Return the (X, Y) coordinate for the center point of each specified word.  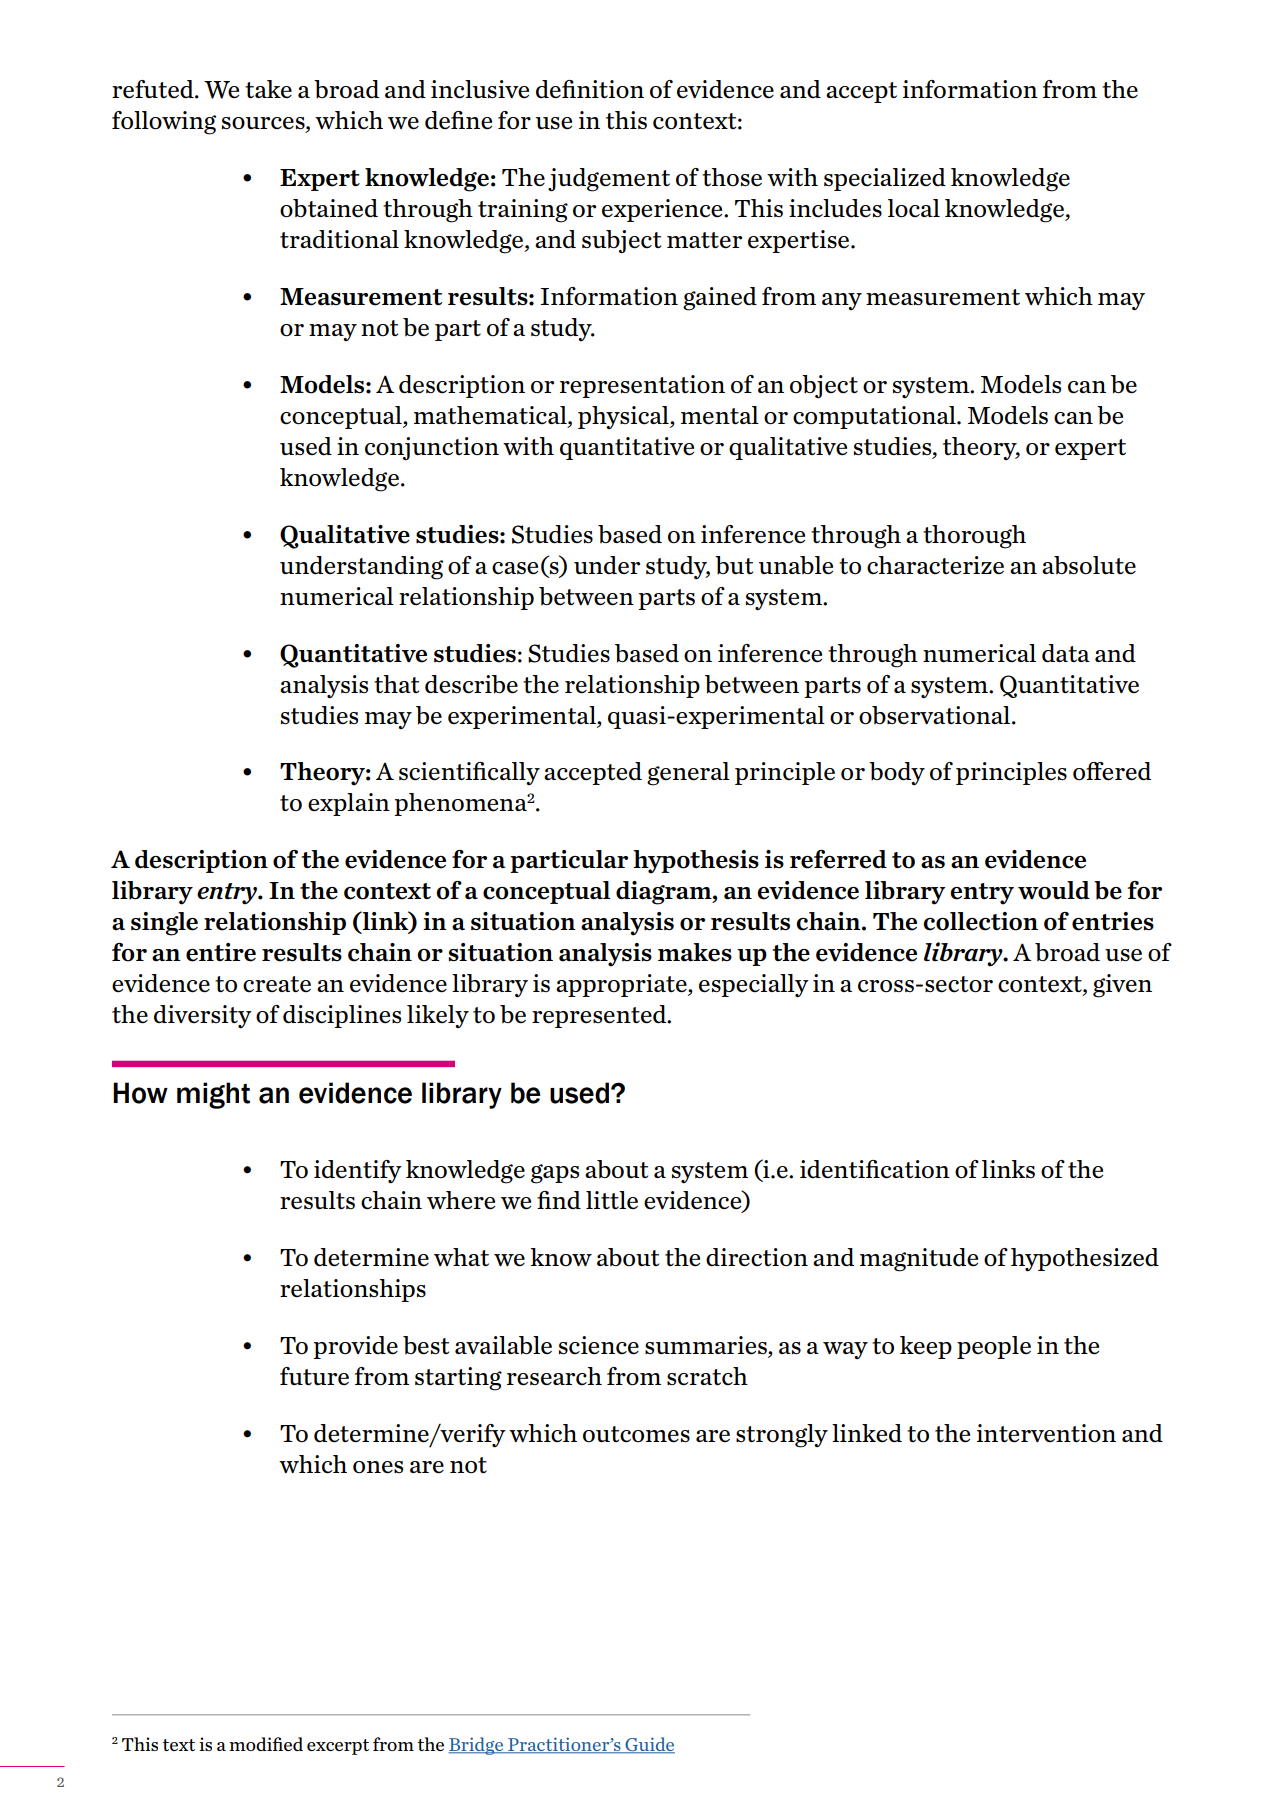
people (994, 1347)
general (688, 774)
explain (349, 804)
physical (624, 417)
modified (266, 1744)
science (599, 1345)
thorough (974, 537)
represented (600, 1016)
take (268, 89)
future (314, 1376)
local (914, 208)
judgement (609, 180)
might (213, 1095)
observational (936, 715)
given (1122, 986)
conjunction (432, 449)
